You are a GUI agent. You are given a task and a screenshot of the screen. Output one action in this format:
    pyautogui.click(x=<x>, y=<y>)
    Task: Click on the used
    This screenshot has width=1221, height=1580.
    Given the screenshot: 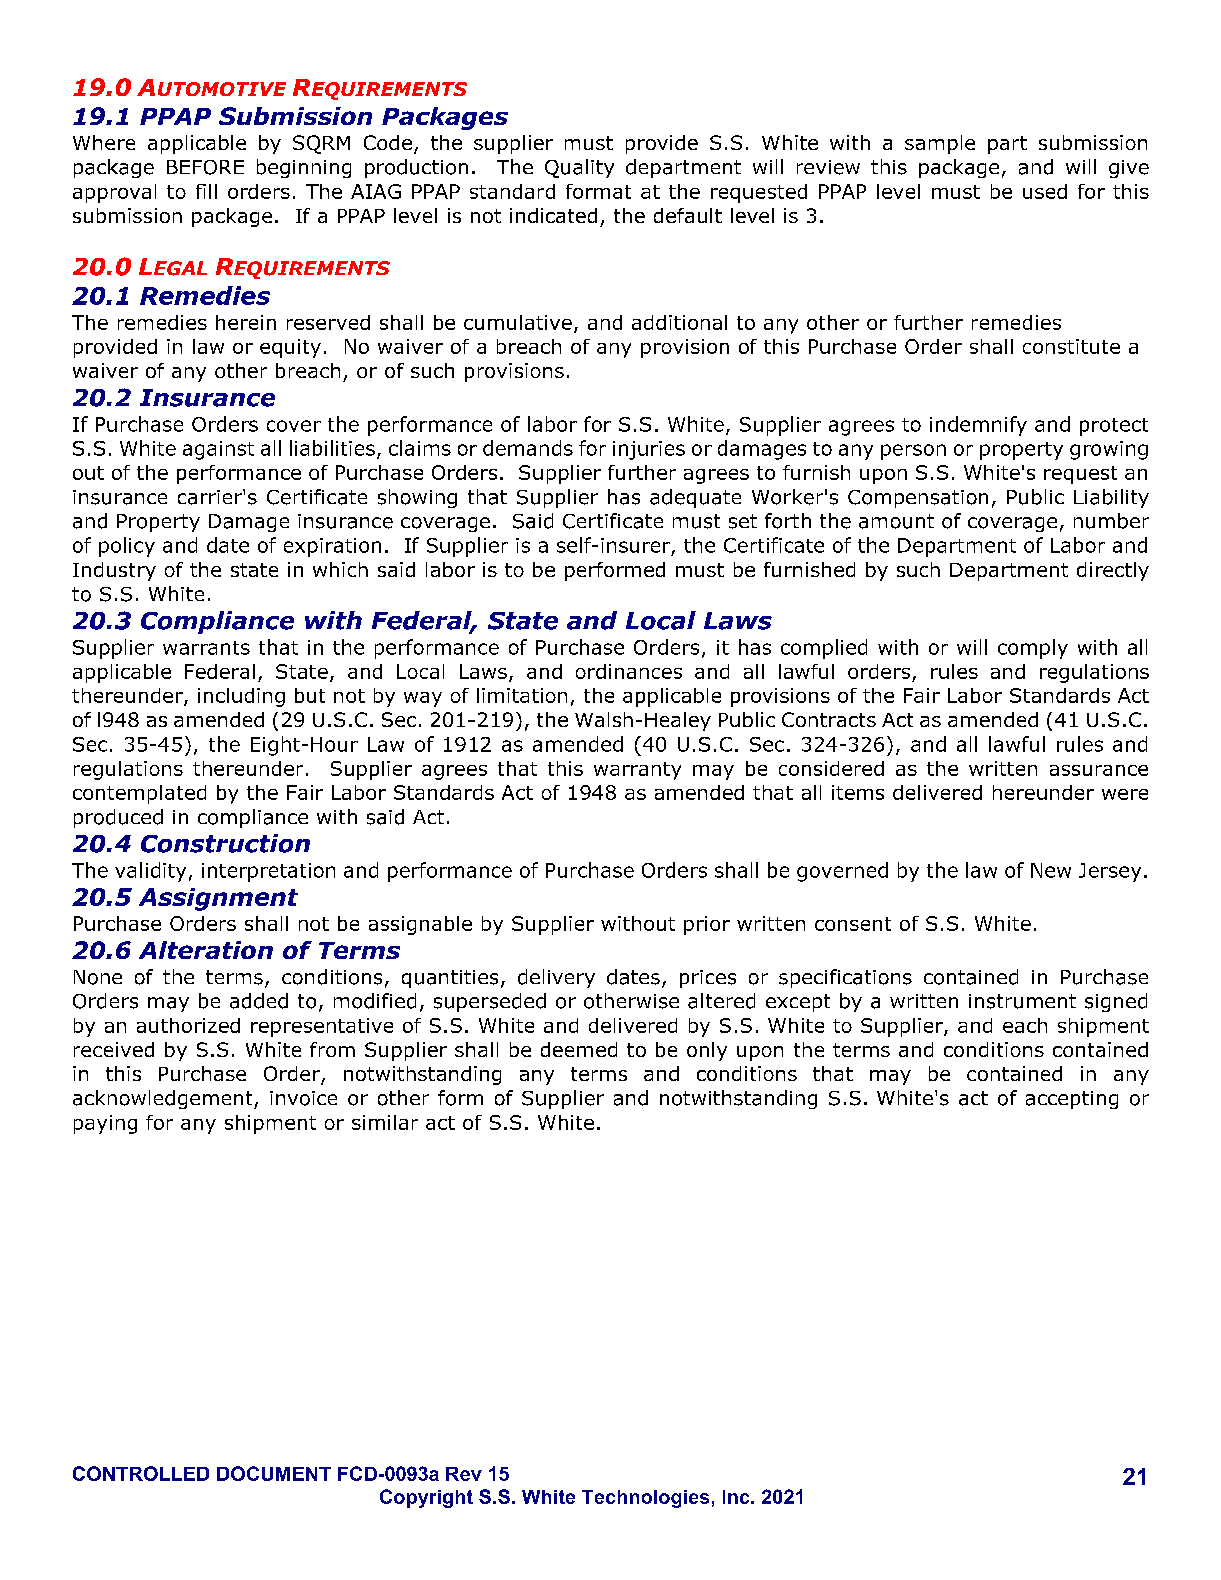 What is the action you would take?
    pyautogui.click(x=1045, y=191)
